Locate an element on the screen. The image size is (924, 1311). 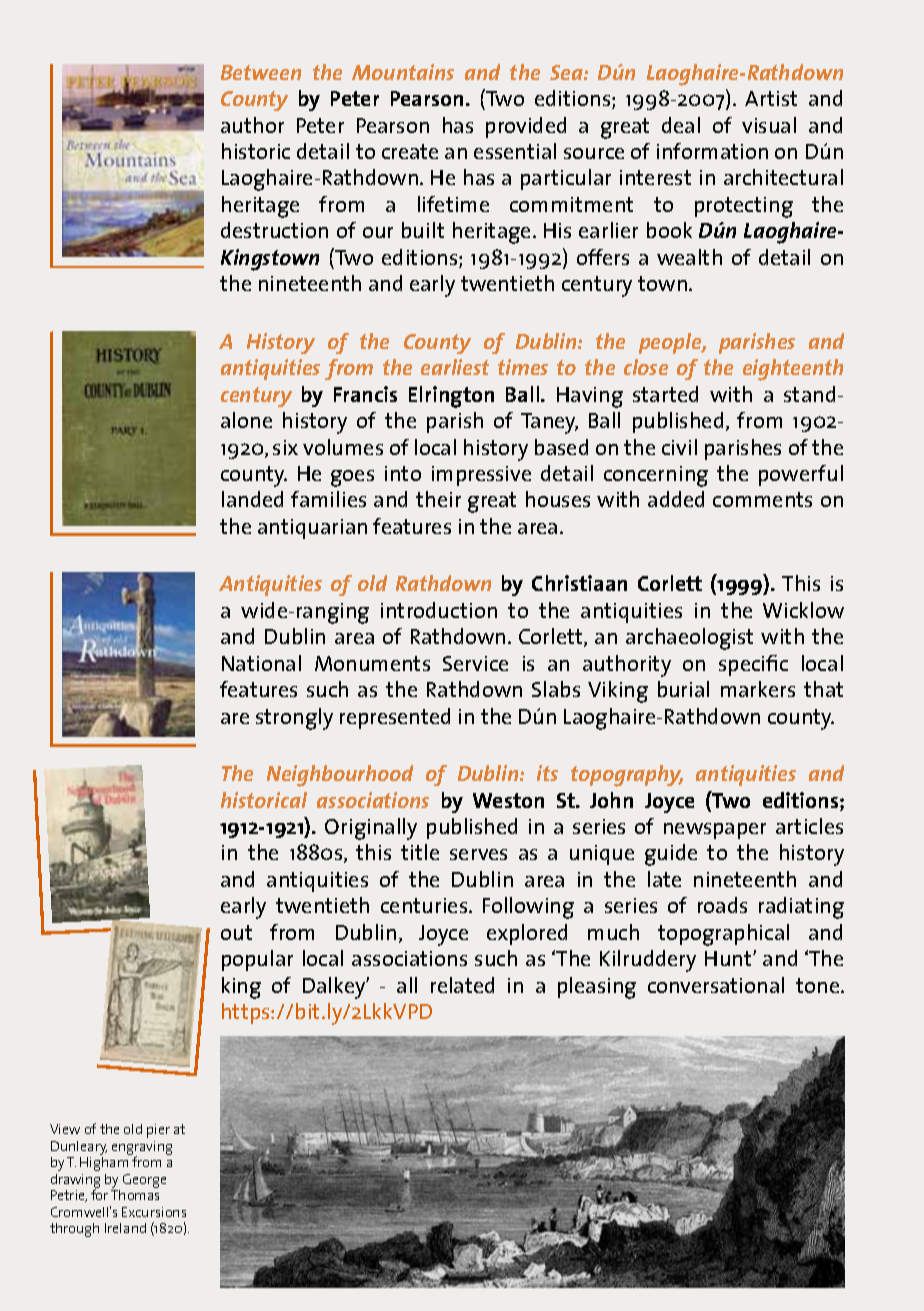
centuries is located at coordinates (425, 905).
